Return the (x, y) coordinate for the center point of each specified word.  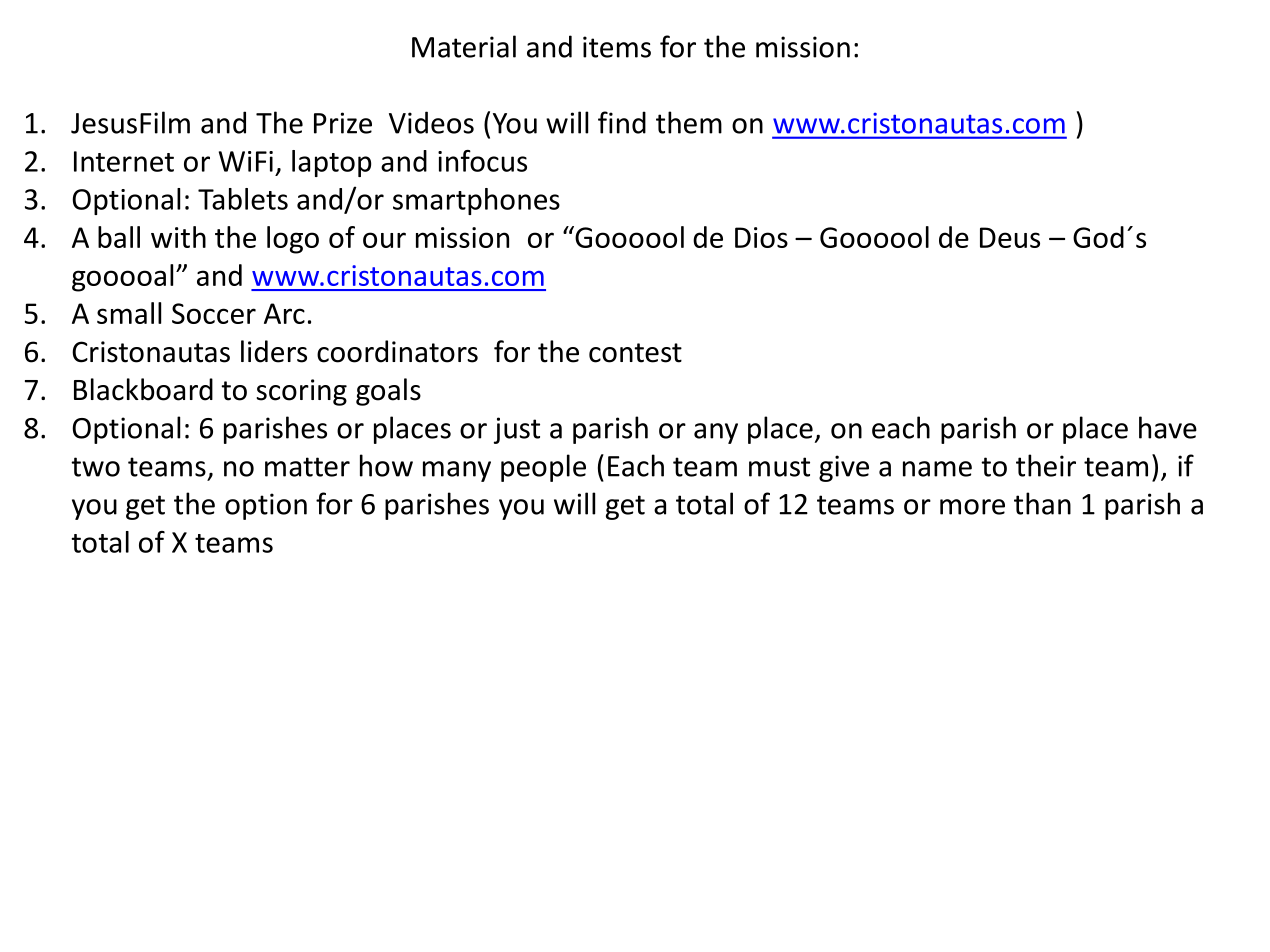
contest (635, 353)
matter (307, 467)
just (517, 430)
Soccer (214, 313)
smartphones (476, 201)
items (617, 47)
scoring (301, 392)
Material (464, 46)
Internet (124, 161)
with (178, 237)
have (1168, 427)
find (622, 122)
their (1046, 465)
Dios (761, 237)
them (689, 122)
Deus (1010, 237)
